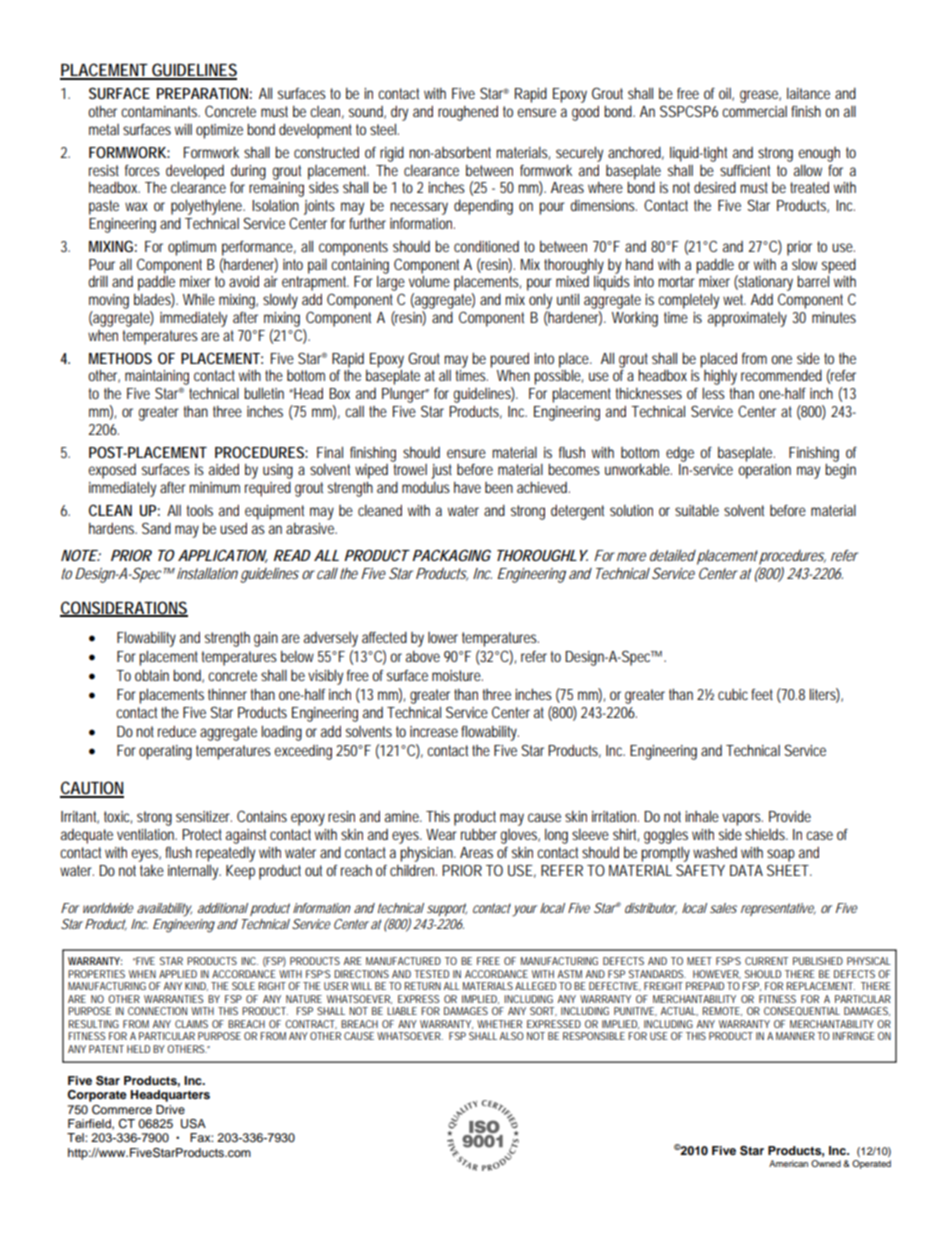 This image has height=1233, width=952. I want to click on commercial, so click(754, 111).
